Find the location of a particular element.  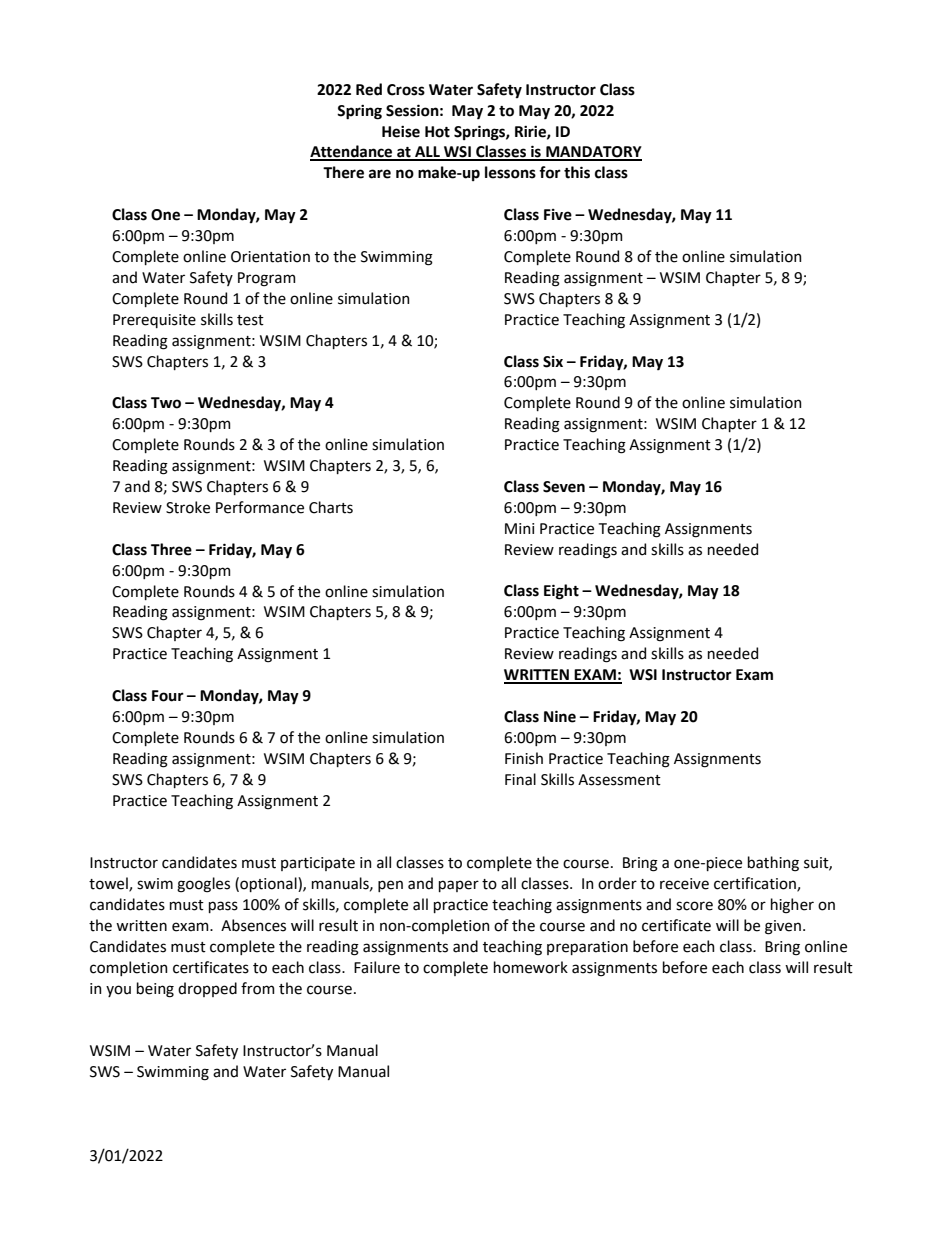

Two is located at coordinates (166, 403).
